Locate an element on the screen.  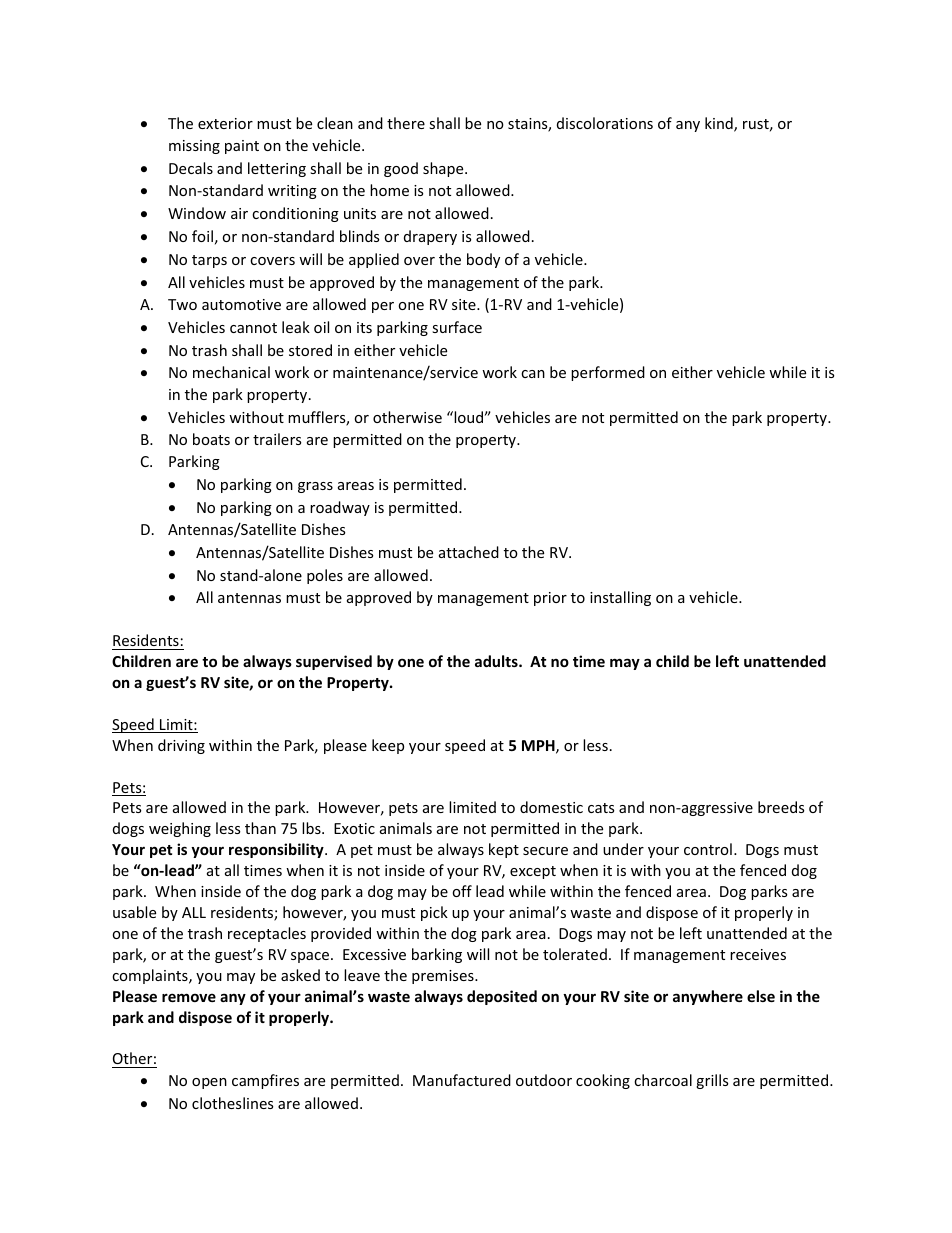
performed is located at coordinates (608, 373).
